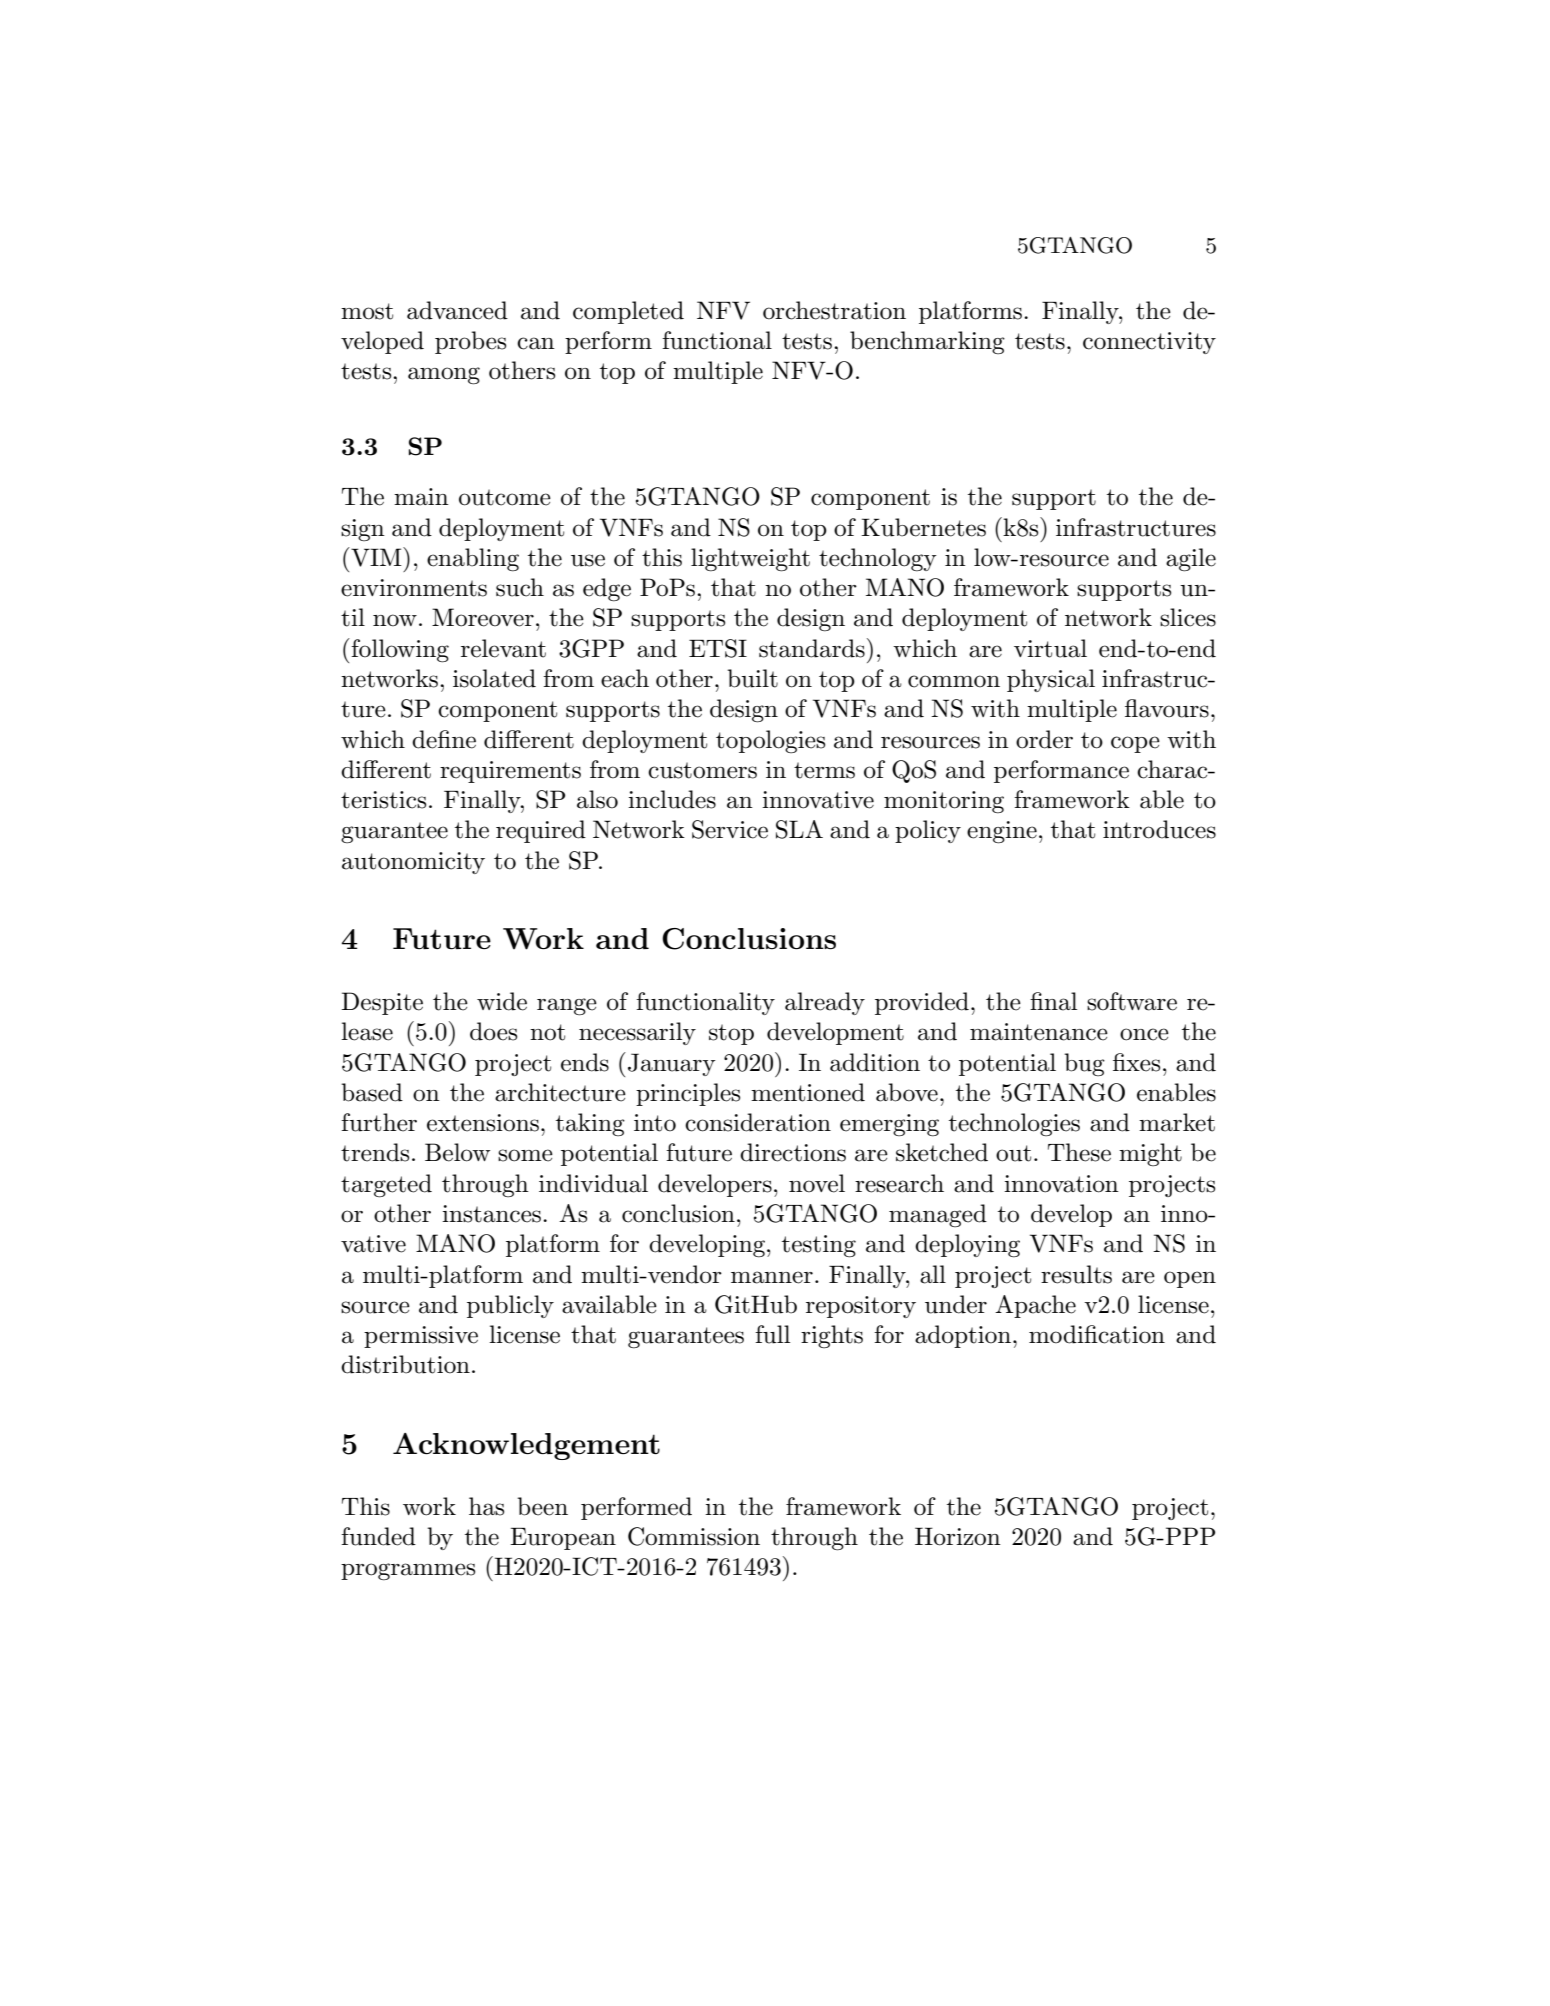  Describe the element at coordinates (1079, 1152) in the image. I see `These` at that location.
